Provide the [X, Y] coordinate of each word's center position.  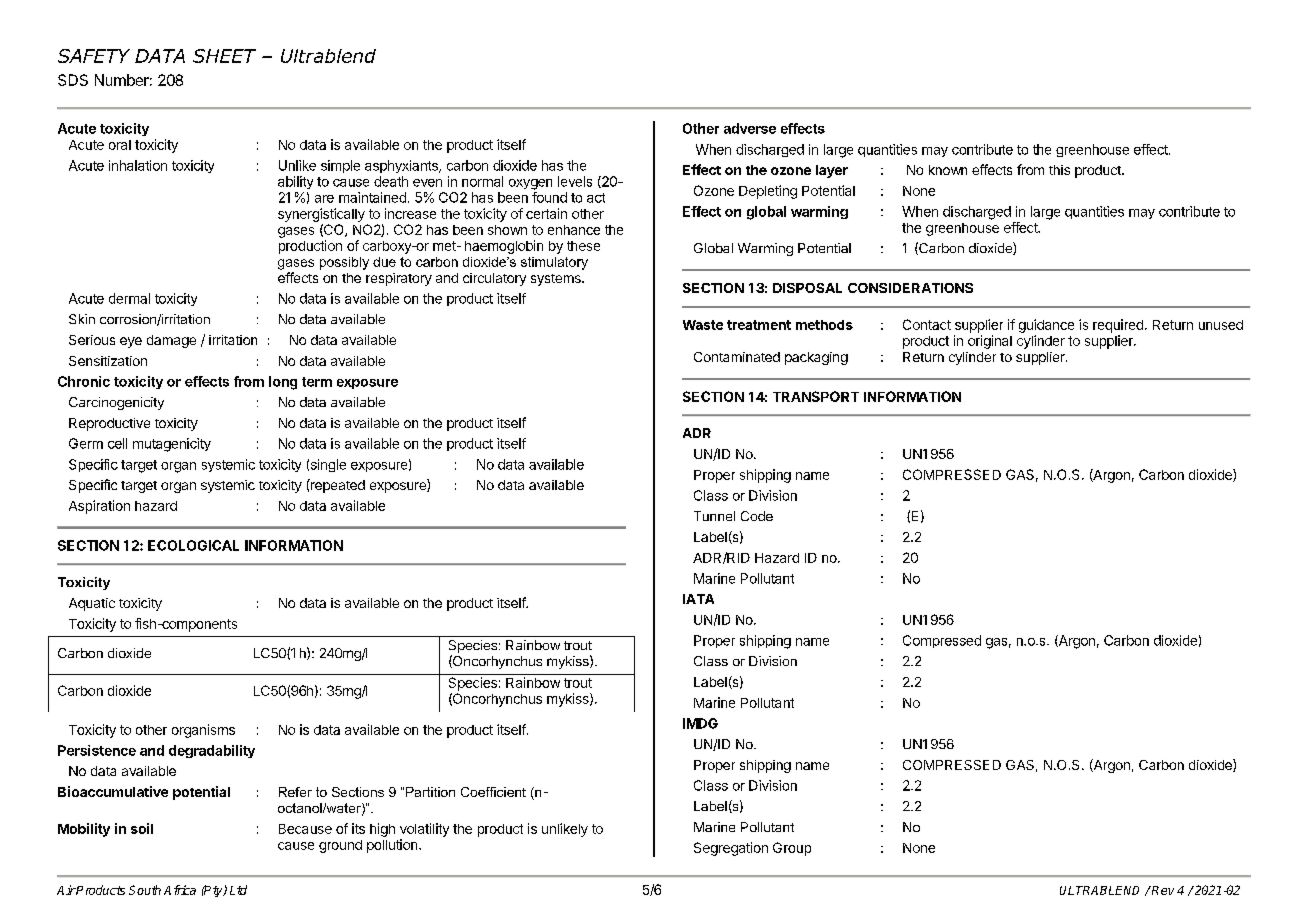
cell [117, 443]
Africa [180, 890]
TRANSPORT [816, 396]
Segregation [731, 849]
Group [792, 849]
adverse [750, 128]
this [1059, 170]
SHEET [224, 56]
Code [757, 516]
